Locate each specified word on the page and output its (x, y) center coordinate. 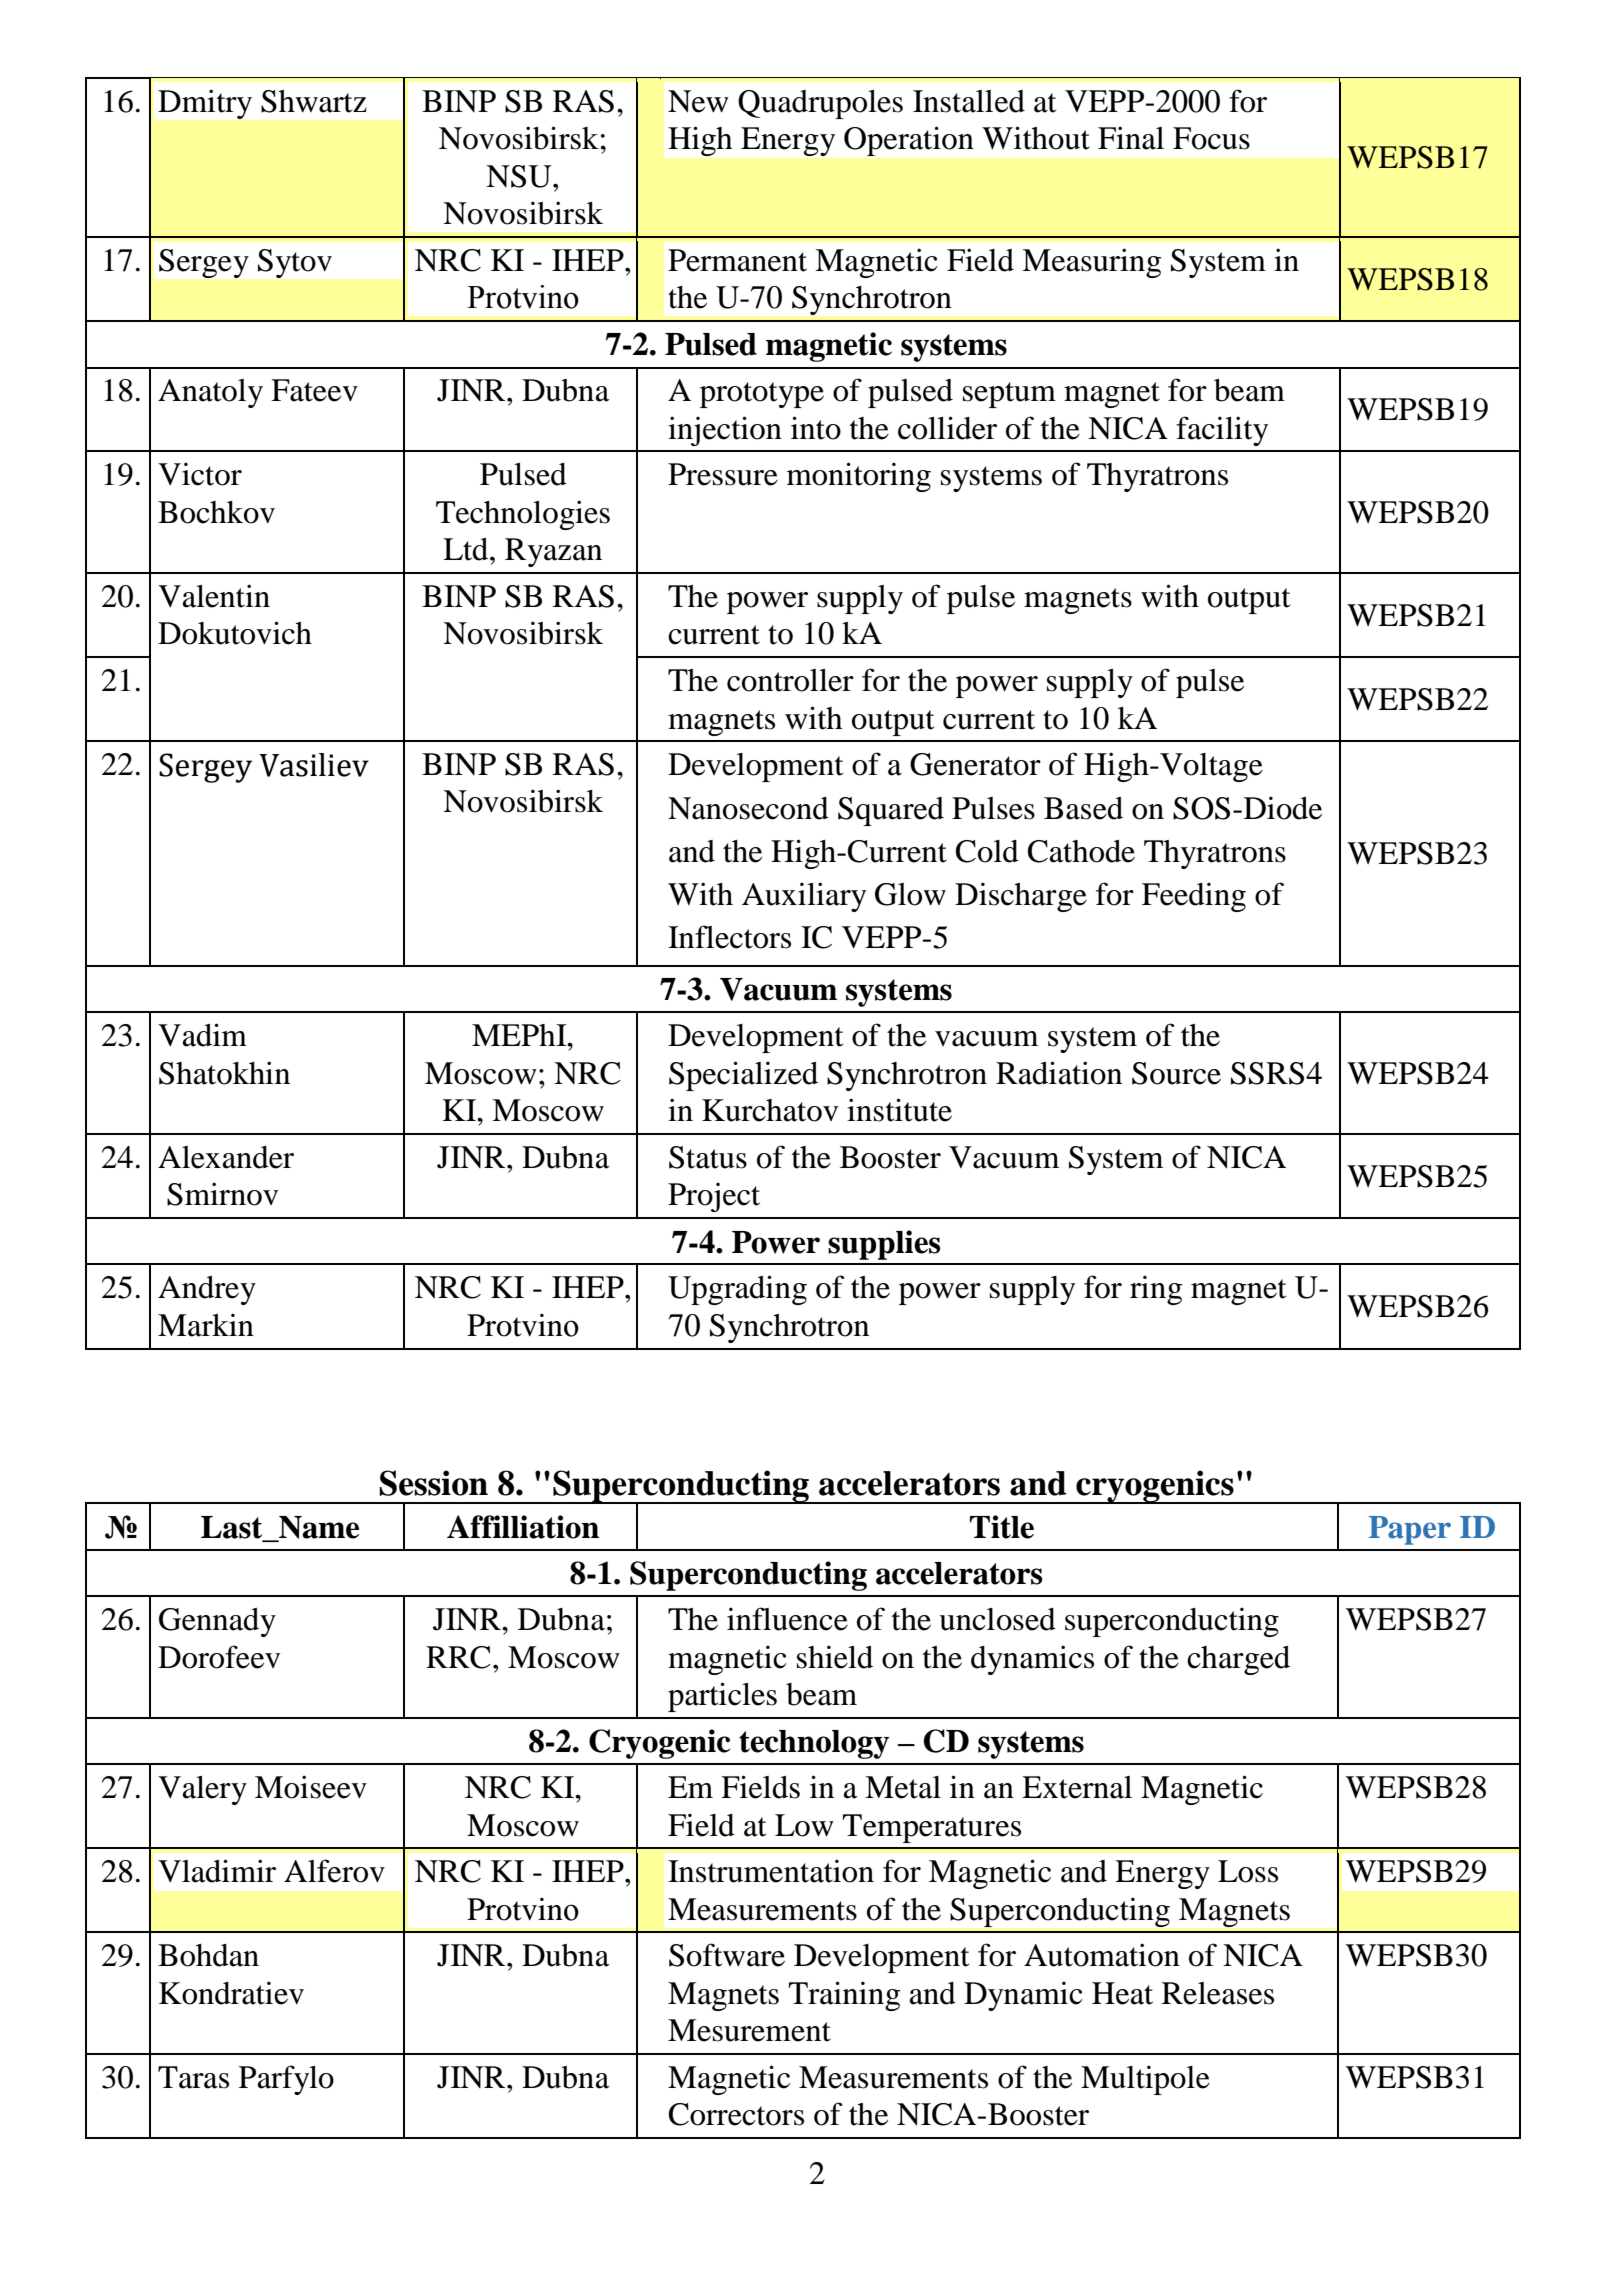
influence (787, 1619)
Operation (909, 141)
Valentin (214, 596)
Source (1176, 1073)
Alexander (226, 1157)
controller (790, 680)
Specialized (743, 1076)
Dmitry (205, 104)
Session (433, 1483)
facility (1222, 431)
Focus (1211, 138)
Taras (193, 2077)
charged (1238, 1660)
